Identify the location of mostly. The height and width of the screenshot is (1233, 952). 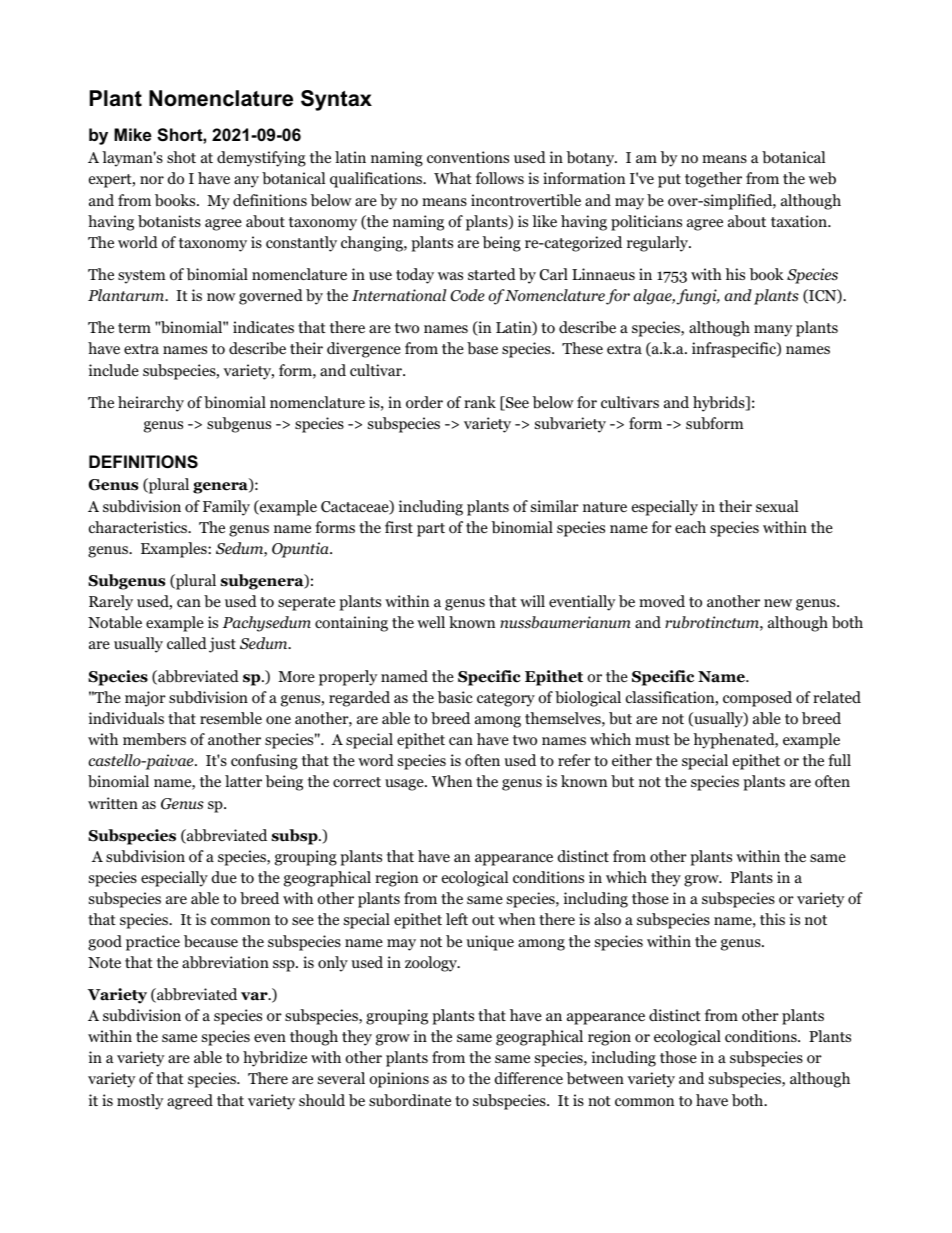
(140, 1102).
